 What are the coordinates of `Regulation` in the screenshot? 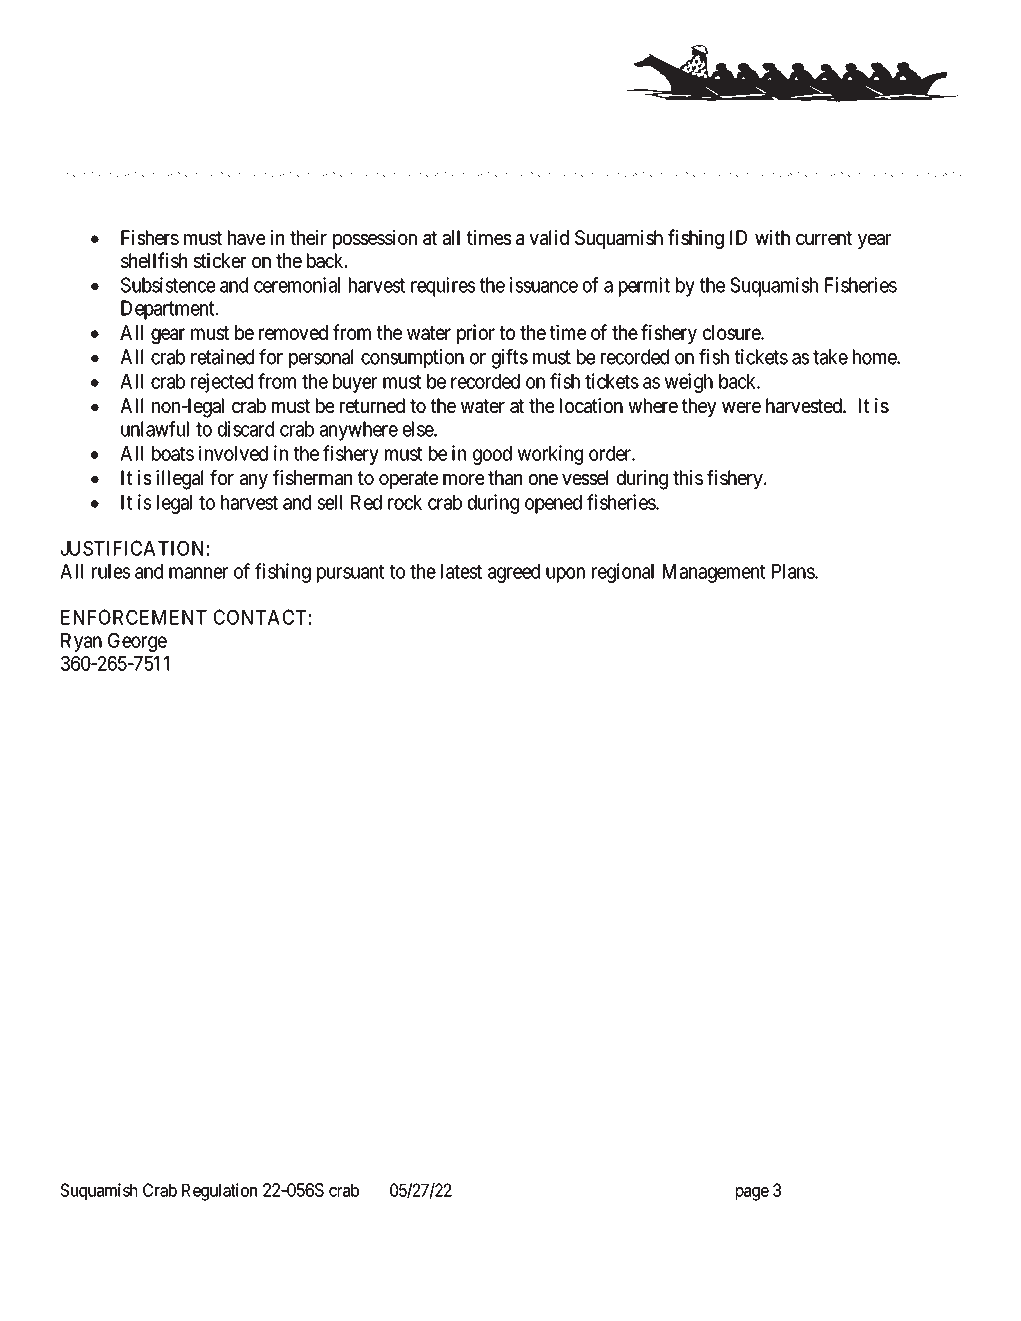 It's located at (219, 1192).
